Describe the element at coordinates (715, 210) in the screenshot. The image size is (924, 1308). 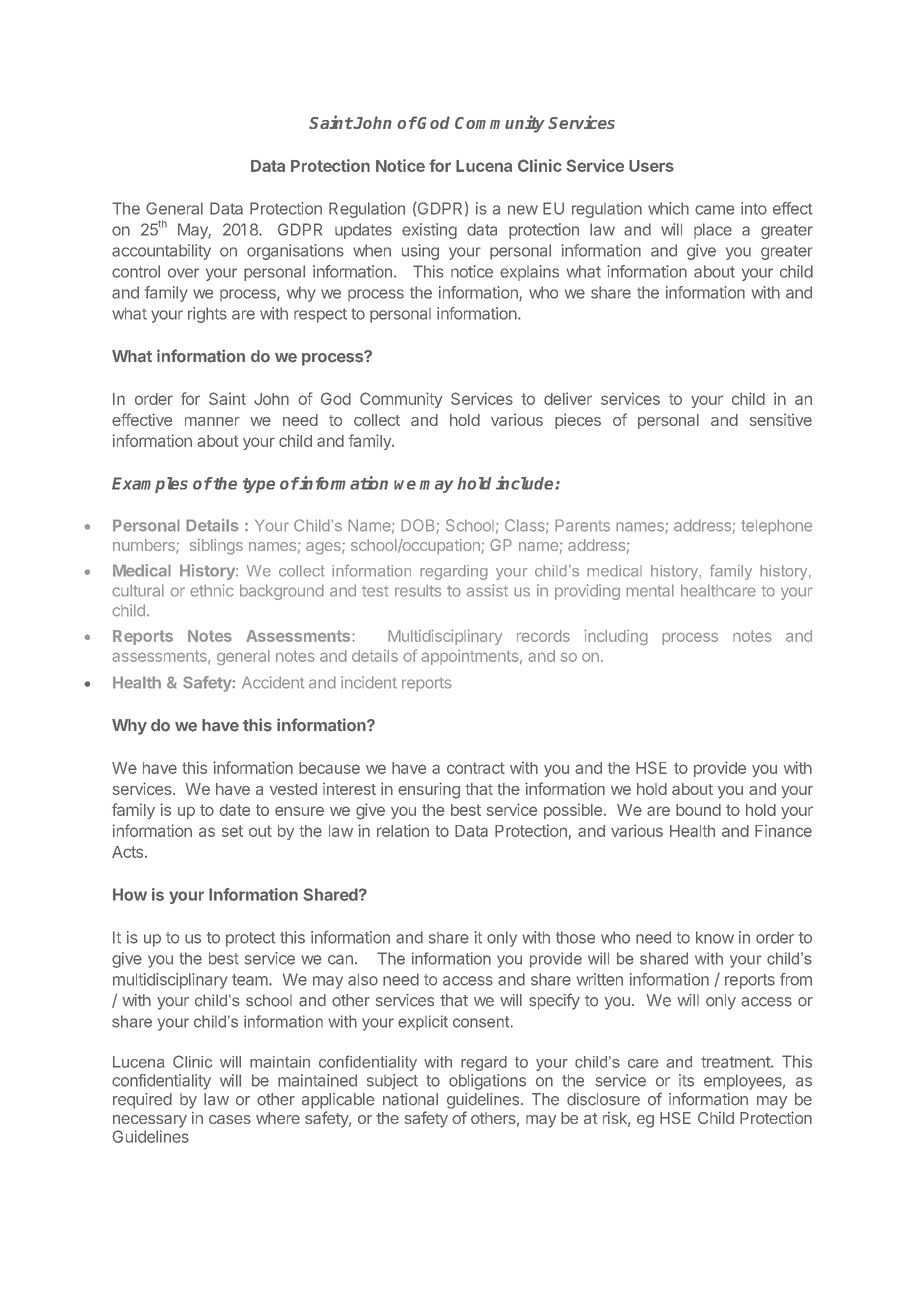
I see `came` at that location.
